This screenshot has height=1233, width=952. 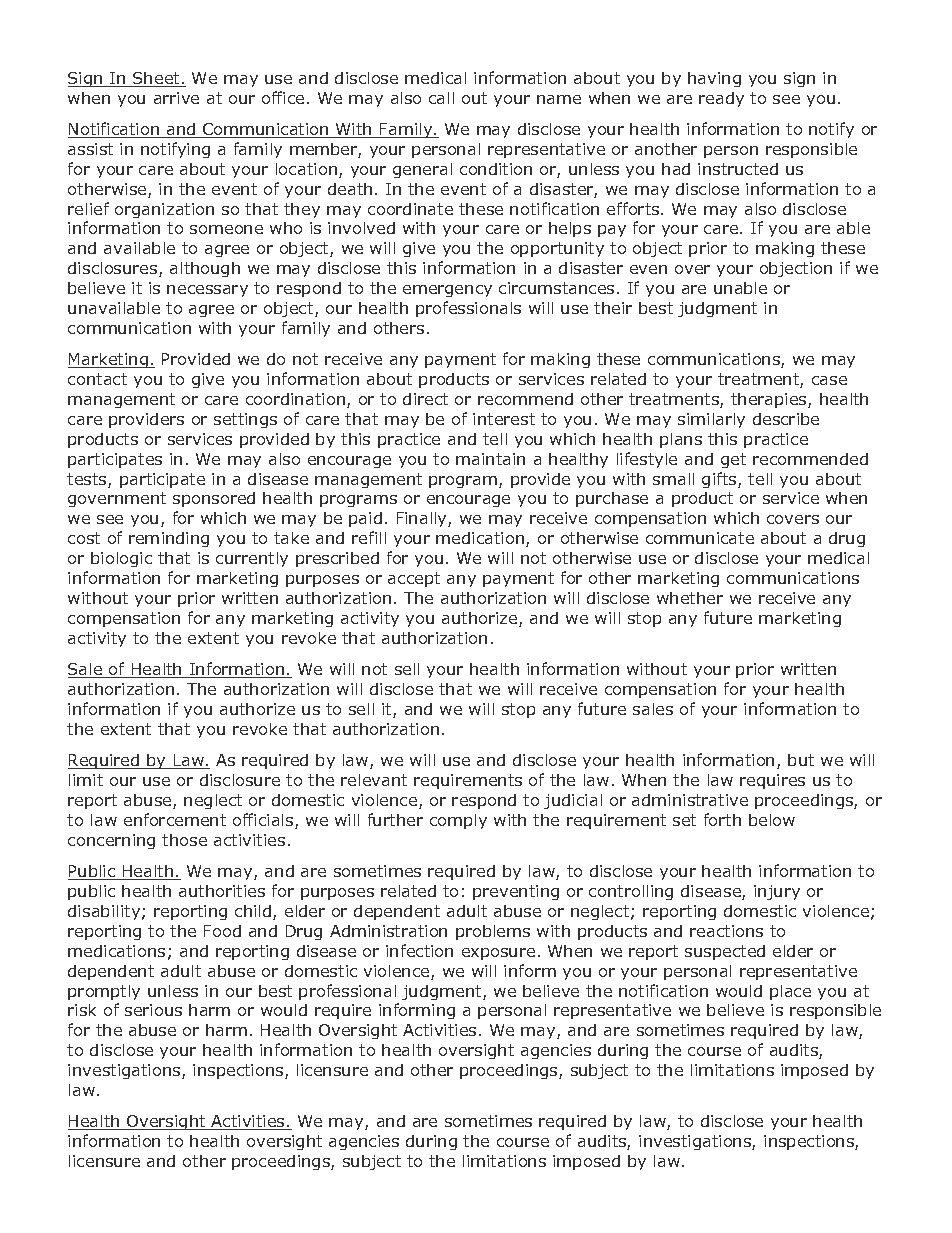 I want to click on necessary, so click(x=207, y=291).
